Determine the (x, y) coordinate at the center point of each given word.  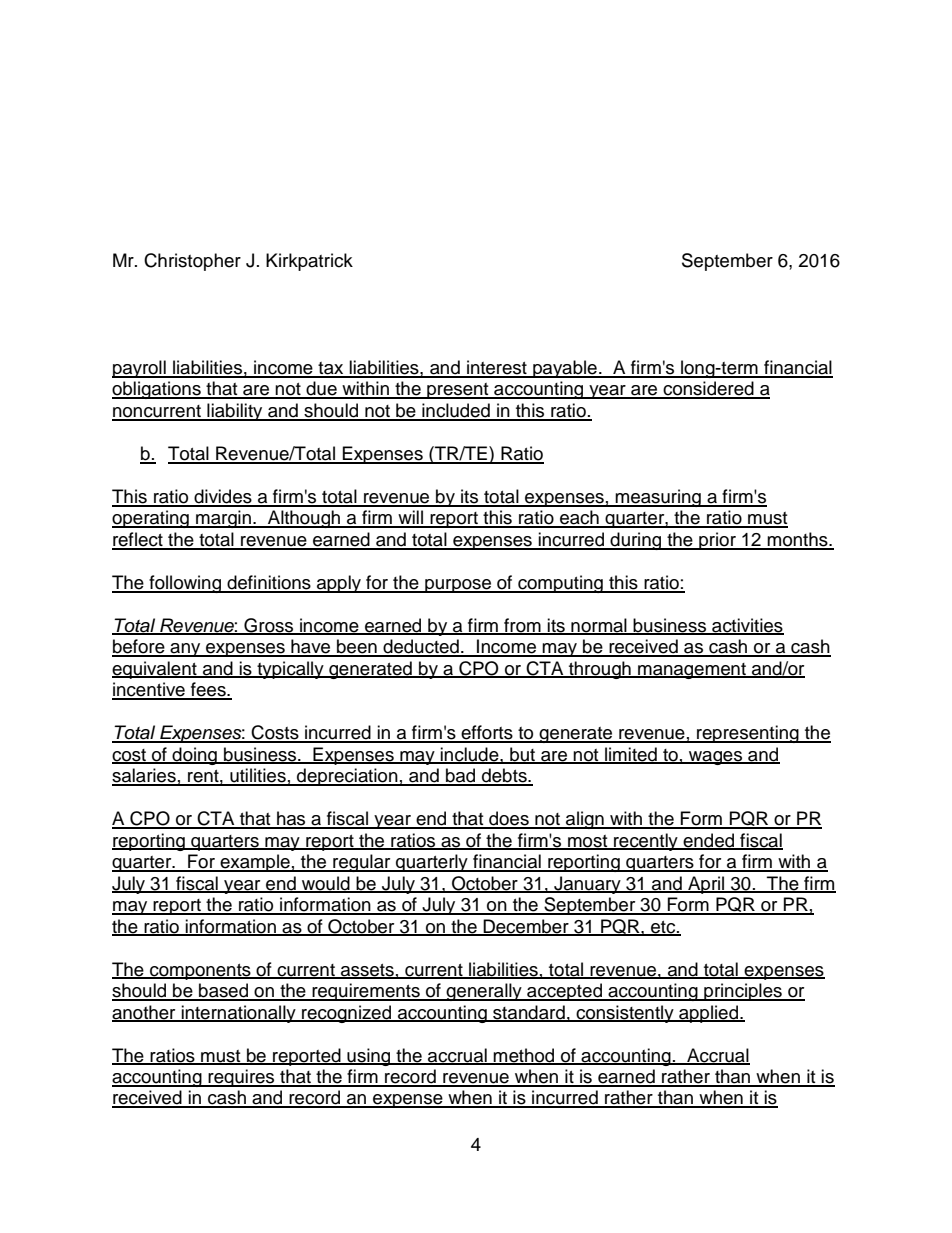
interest (497, 368)
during (636, 541)
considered (709, 389)
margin (223, 519)
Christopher (192, 262)
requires (242, 1078)
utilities (258, 776)
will (410, 518)
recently (646, 842)
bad (461, 776)
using (369, 1057)
